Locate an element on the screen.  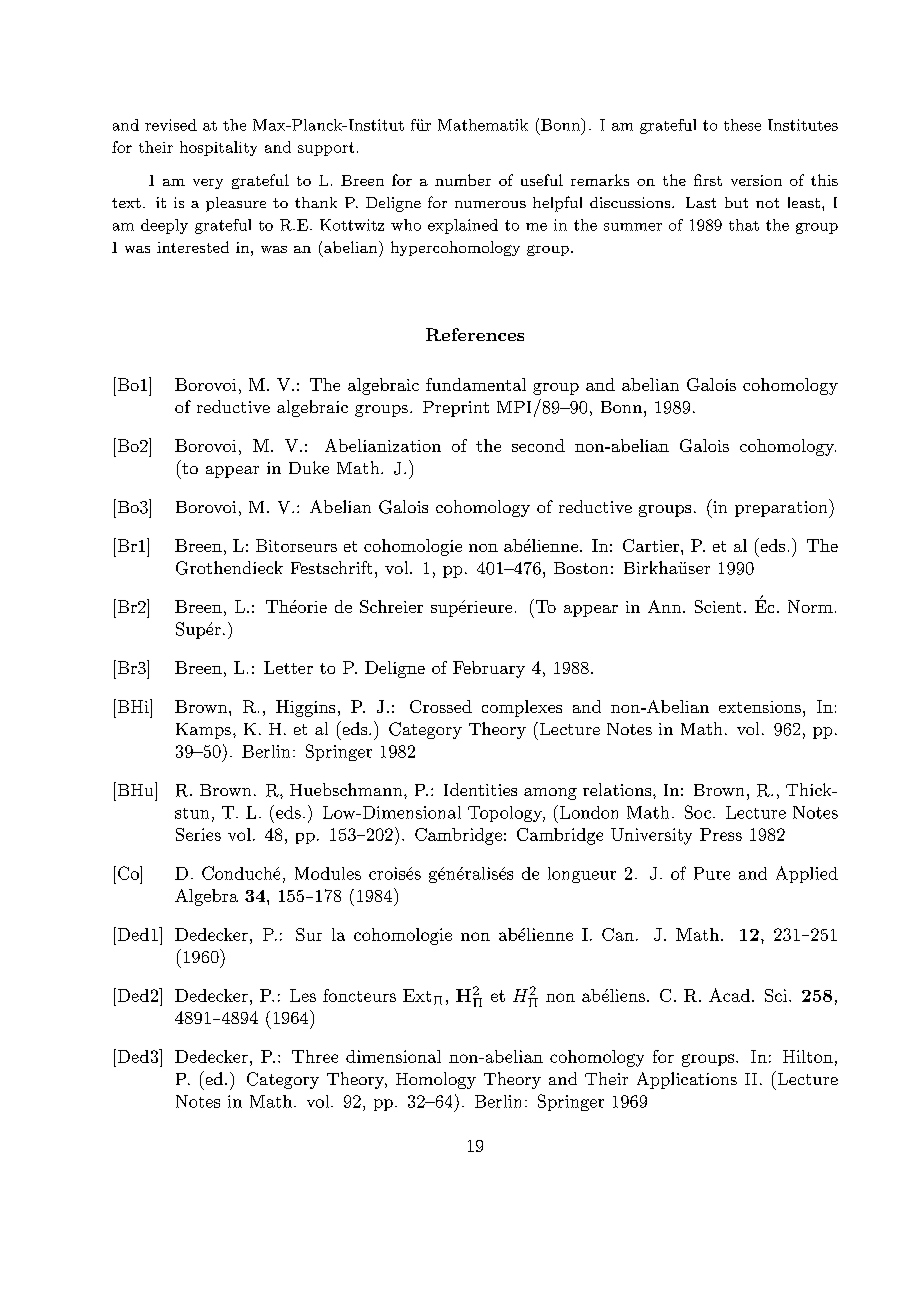
Norm is located at coordinates (810, 606).
